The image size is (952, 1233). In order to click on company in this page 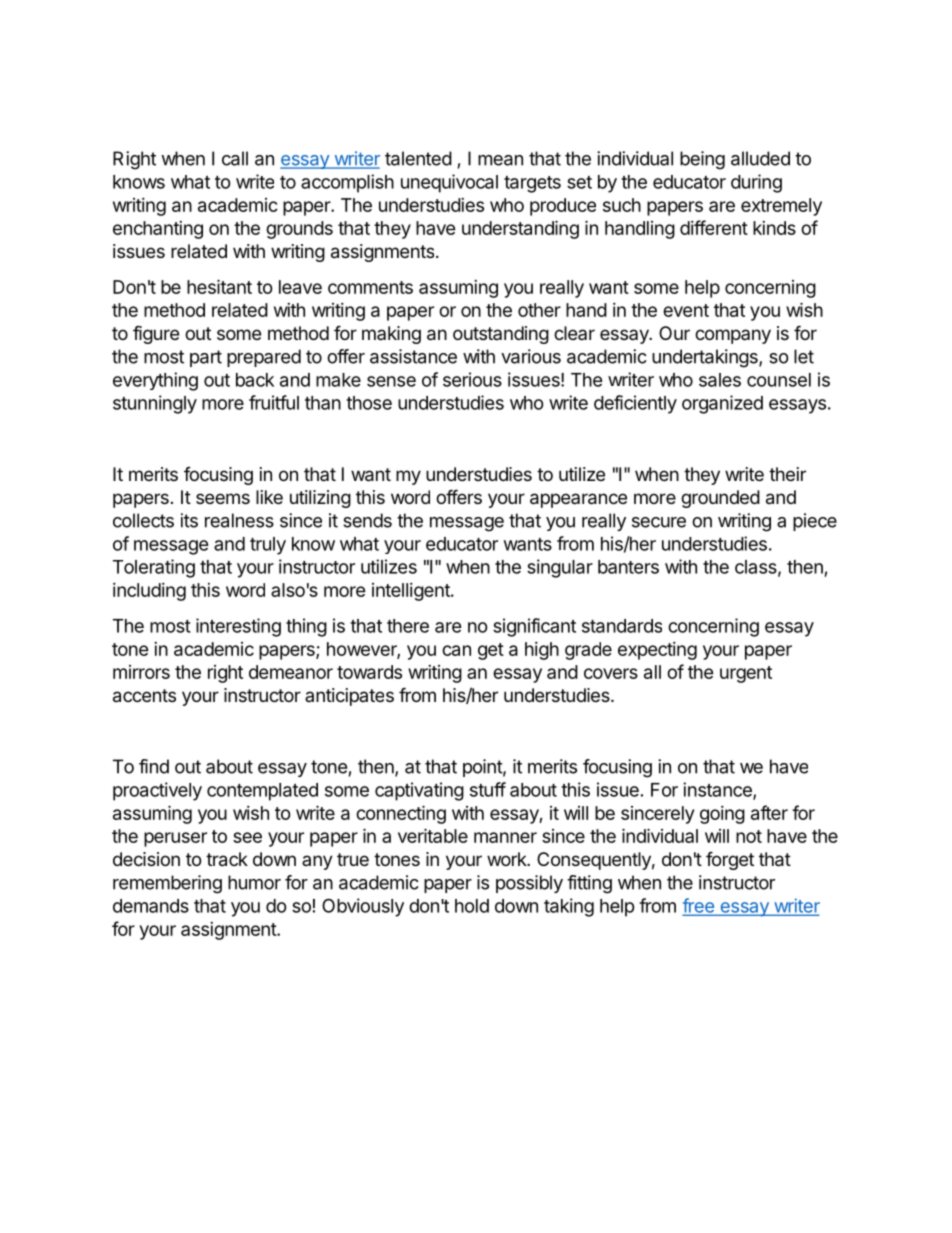, I will do `click(733, 336)`.
